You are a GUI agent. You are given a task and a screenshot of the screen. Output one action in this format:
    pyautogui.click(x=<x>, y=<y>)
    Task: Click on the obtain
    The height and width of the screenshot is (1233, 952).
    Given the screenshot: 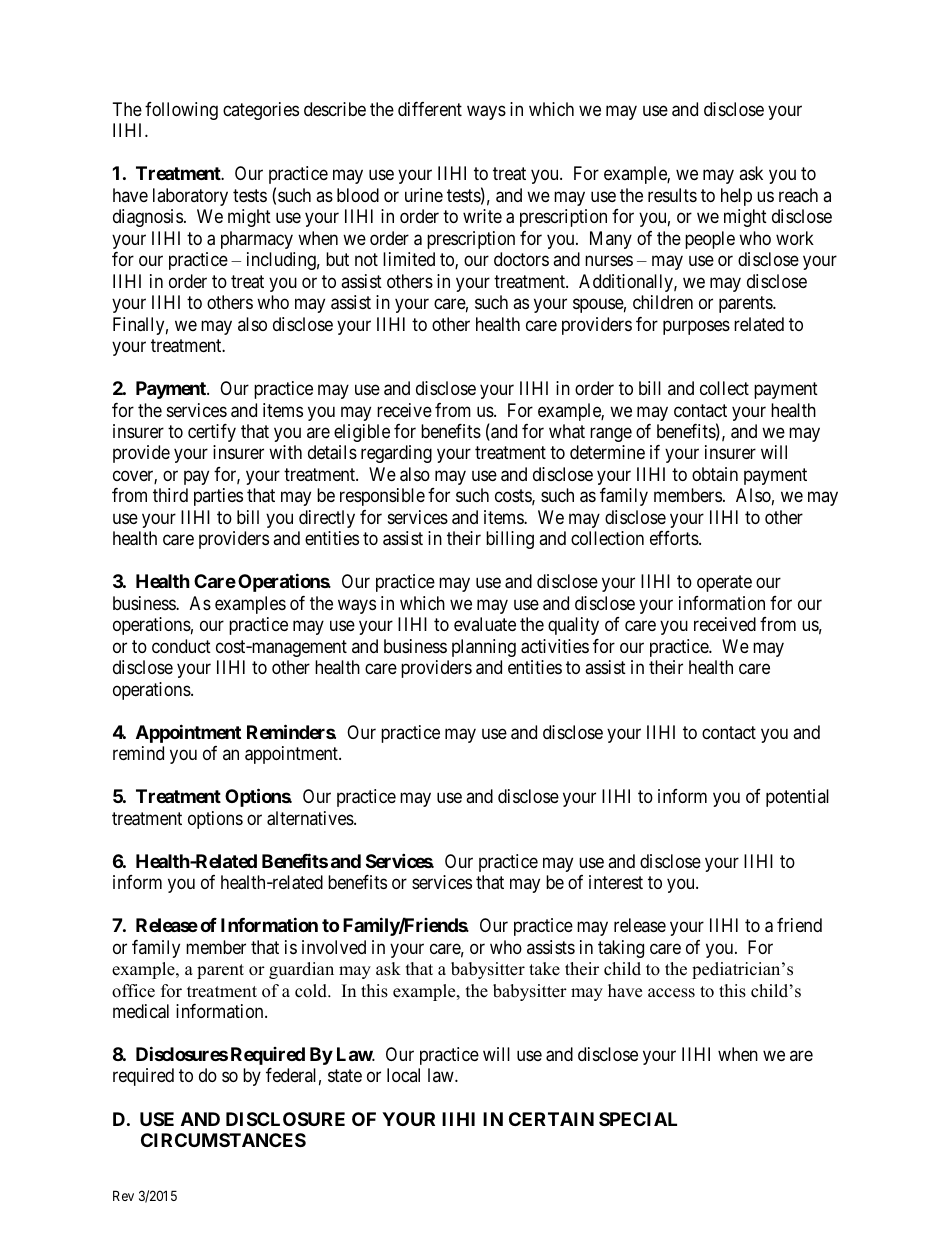 What is the action you would take?
    pyautogui.click(x=715, y=474)
